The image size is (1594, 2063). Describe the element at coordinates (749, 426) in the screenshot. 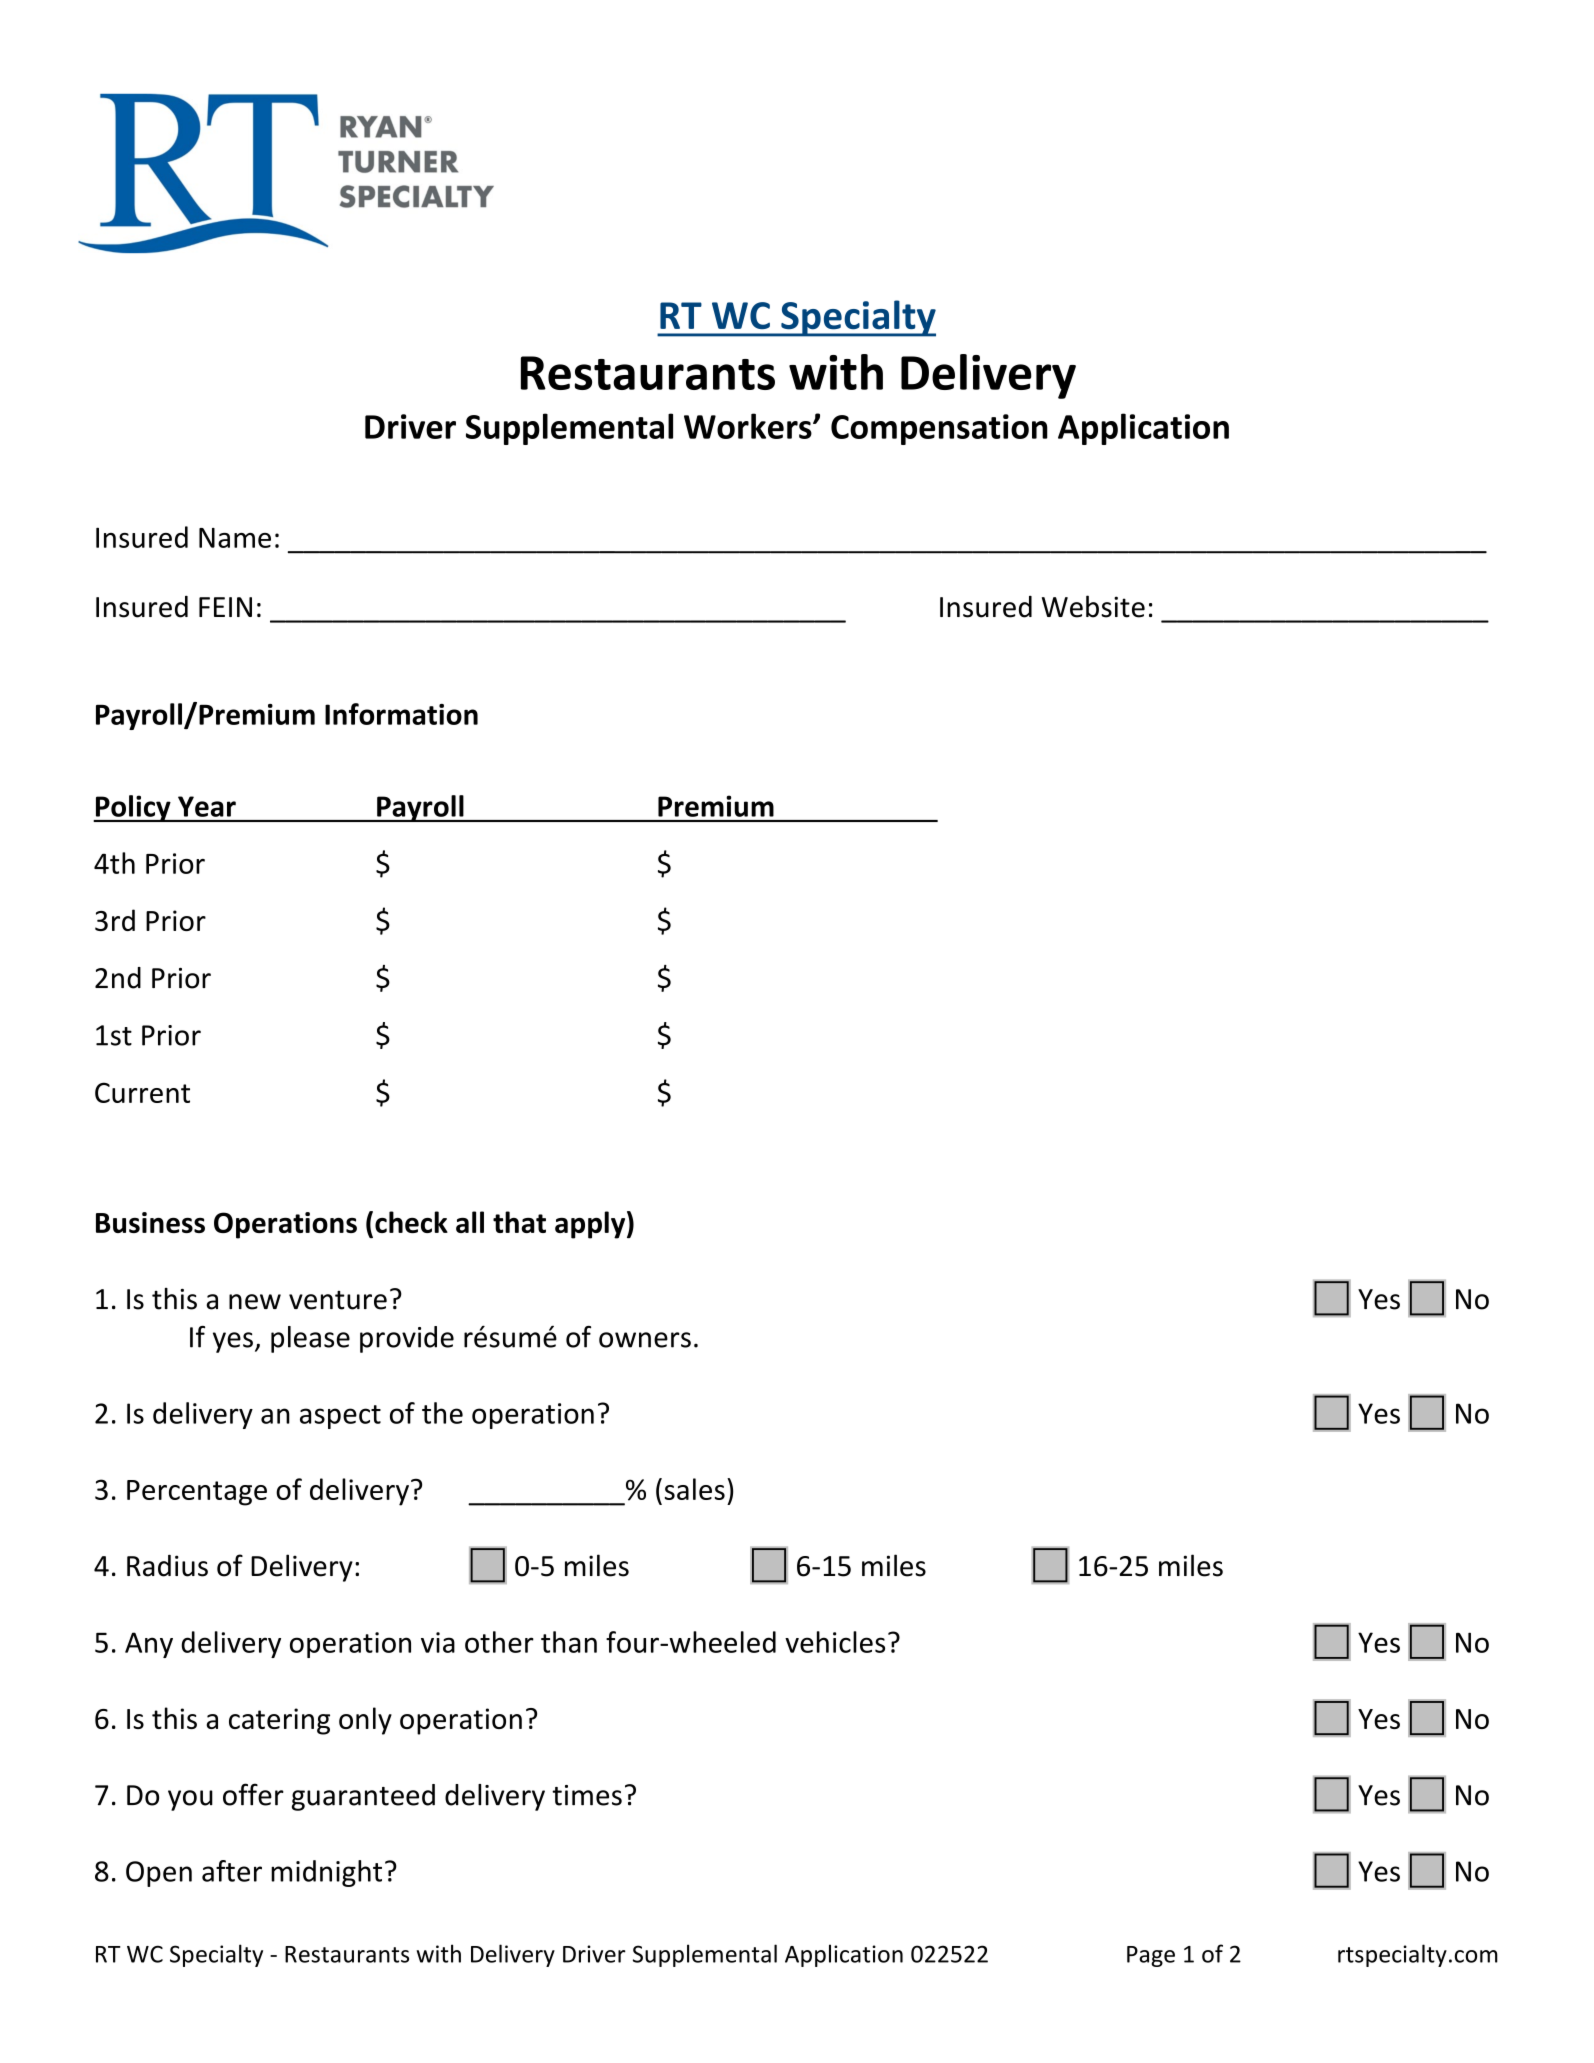

I see `Workers` at that location.
